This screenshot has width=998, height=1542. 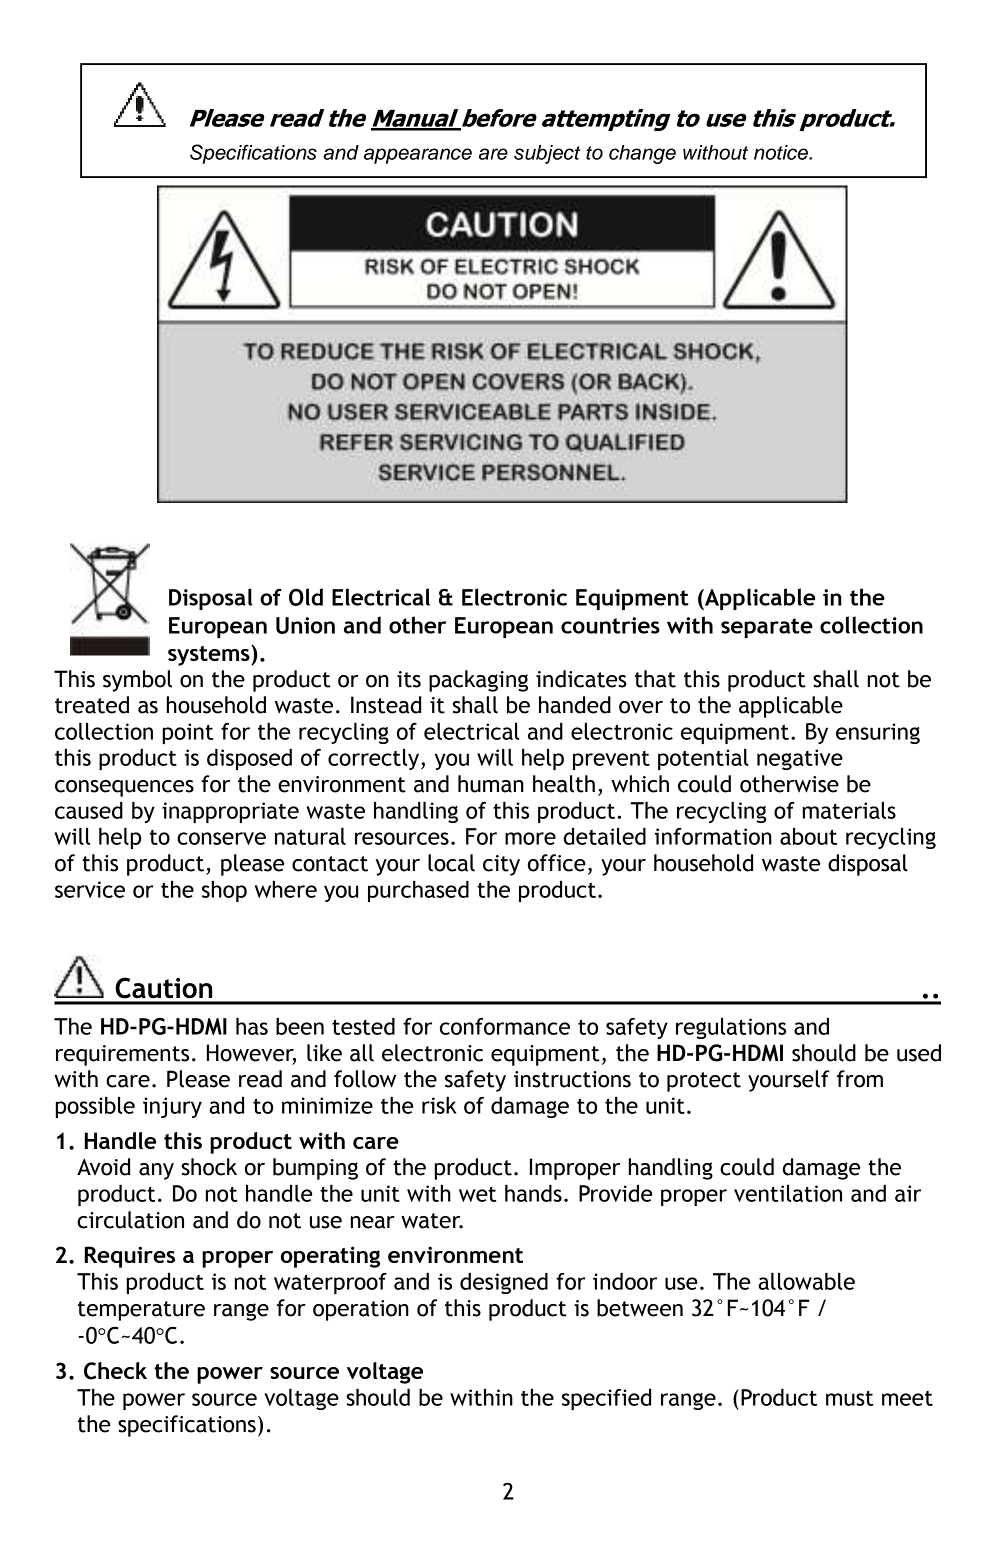 What do you see at coordinates (800, 759) in the screenshot?
I see `negative` at bounding box center [800, 759].
